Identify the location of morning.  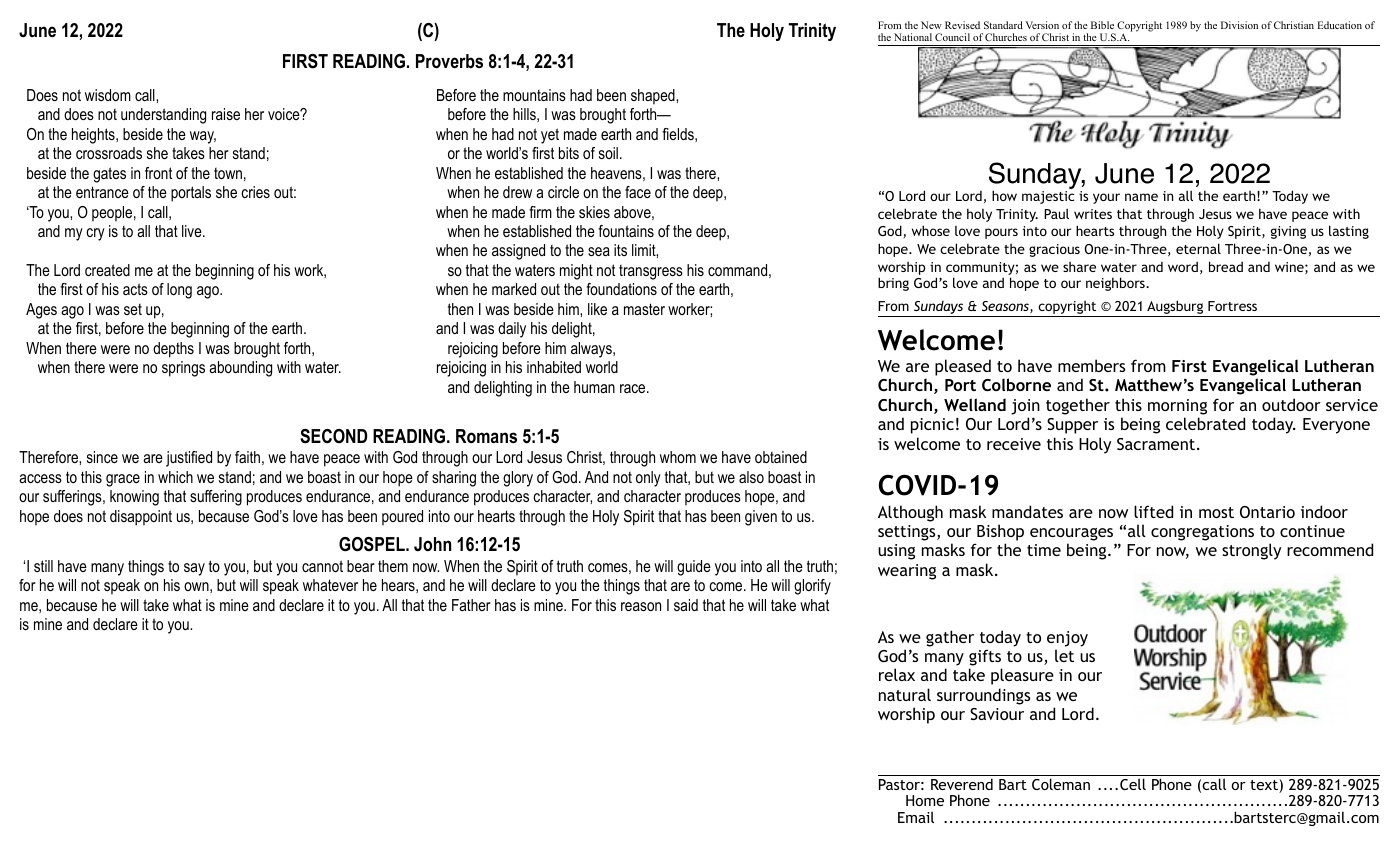
(1177, 407).
